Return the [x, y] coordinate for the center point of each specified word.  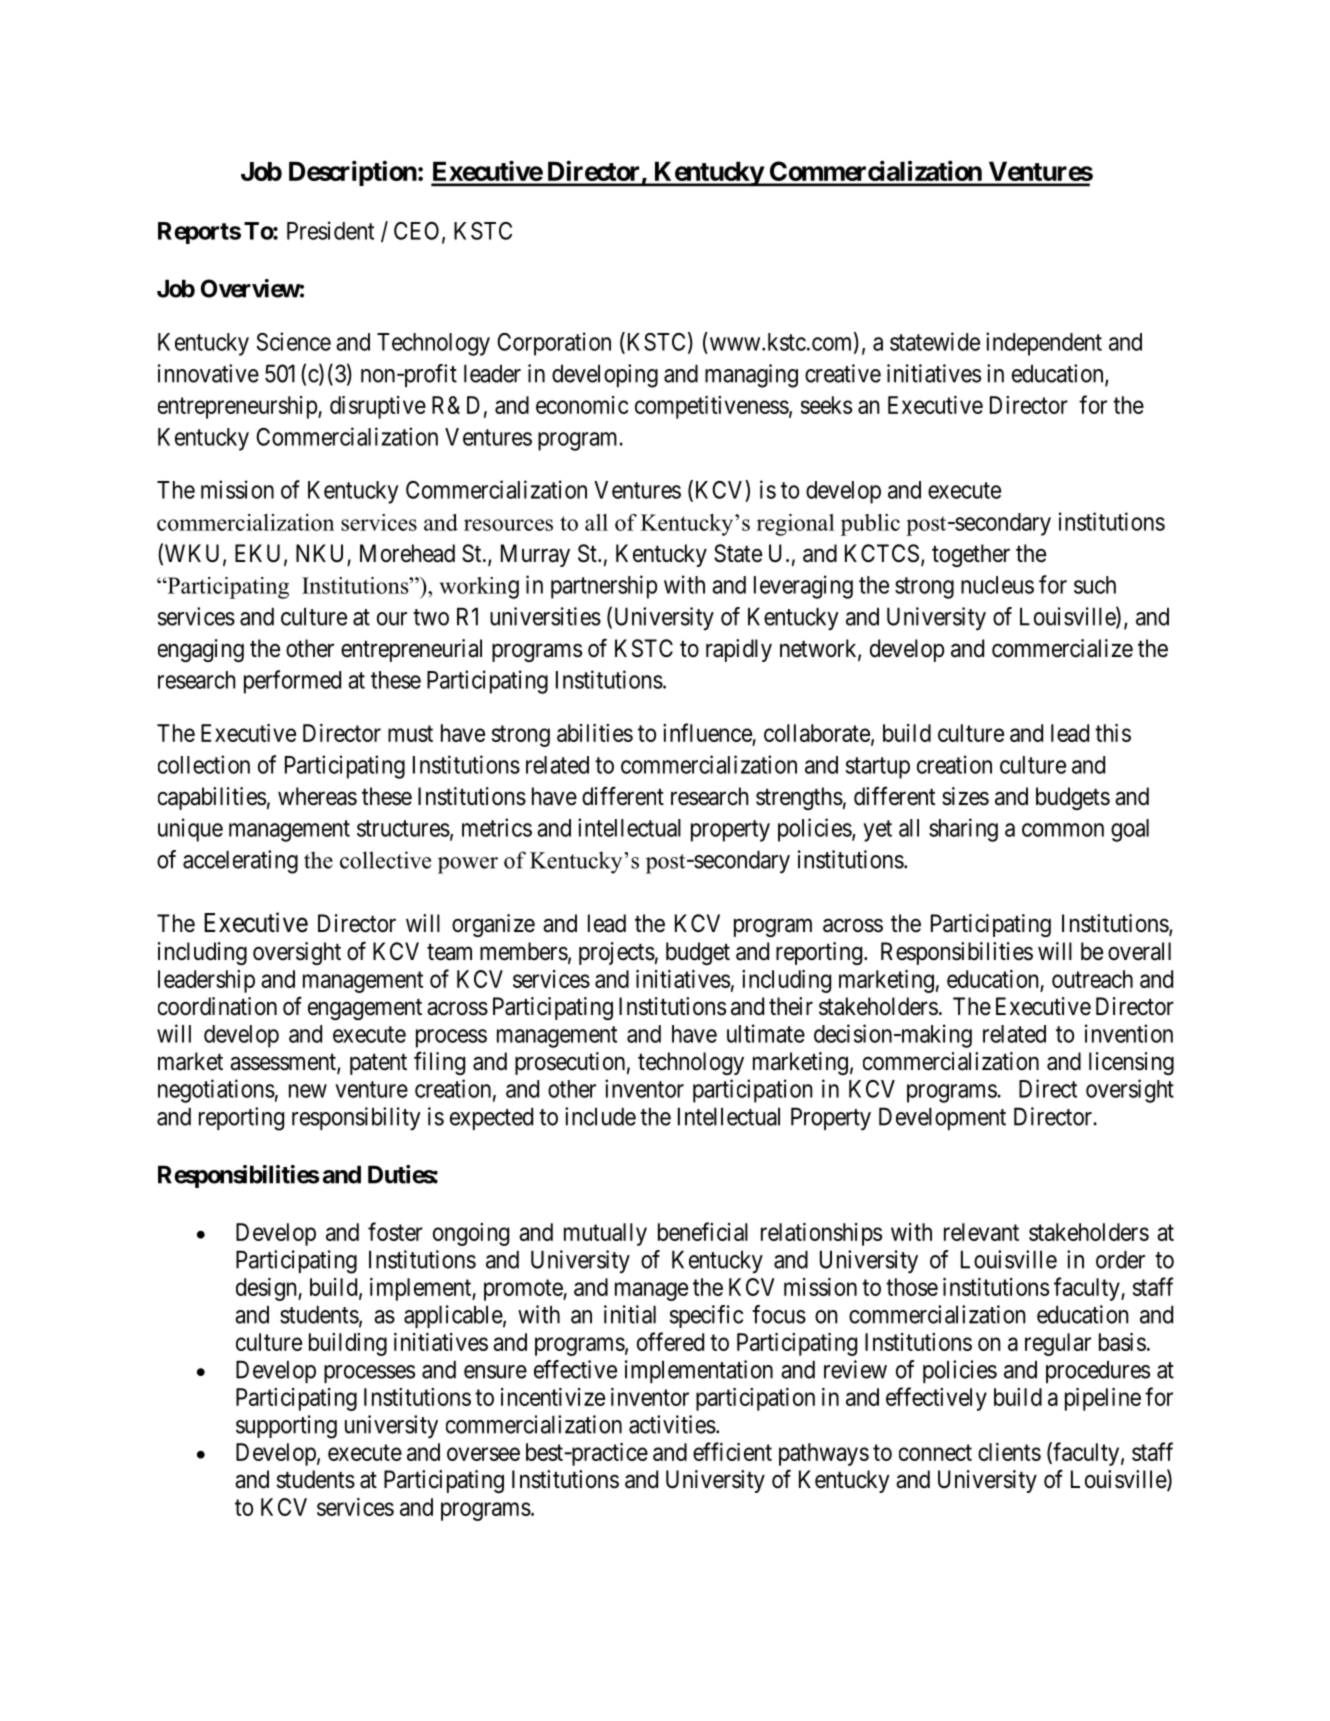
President [330, 230]
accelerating [240, 862]
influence [707, 732]
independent [1044, 344]
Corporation [554, 344]
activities [672, 1424]
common [1063, 830]
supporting [286, 1427]
